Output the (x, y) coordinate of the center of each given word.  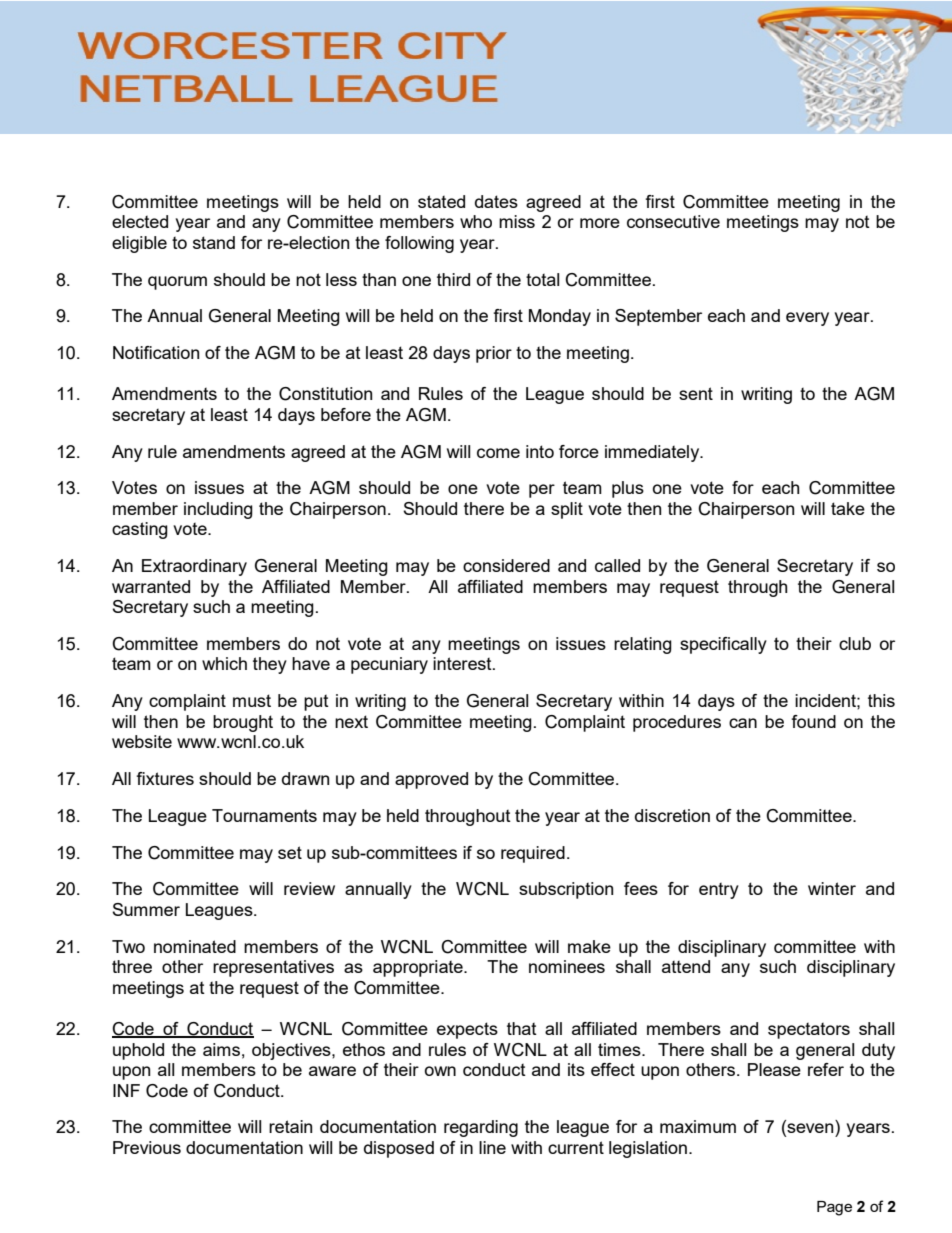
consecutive (673, 221)
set (290, 852)
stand (214, 242)
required (533, 854)
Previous (147, 1147)
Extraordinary (194, 567)
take (848, 508)
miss (517, 221)
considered (506, 565)
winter (832, 888)
